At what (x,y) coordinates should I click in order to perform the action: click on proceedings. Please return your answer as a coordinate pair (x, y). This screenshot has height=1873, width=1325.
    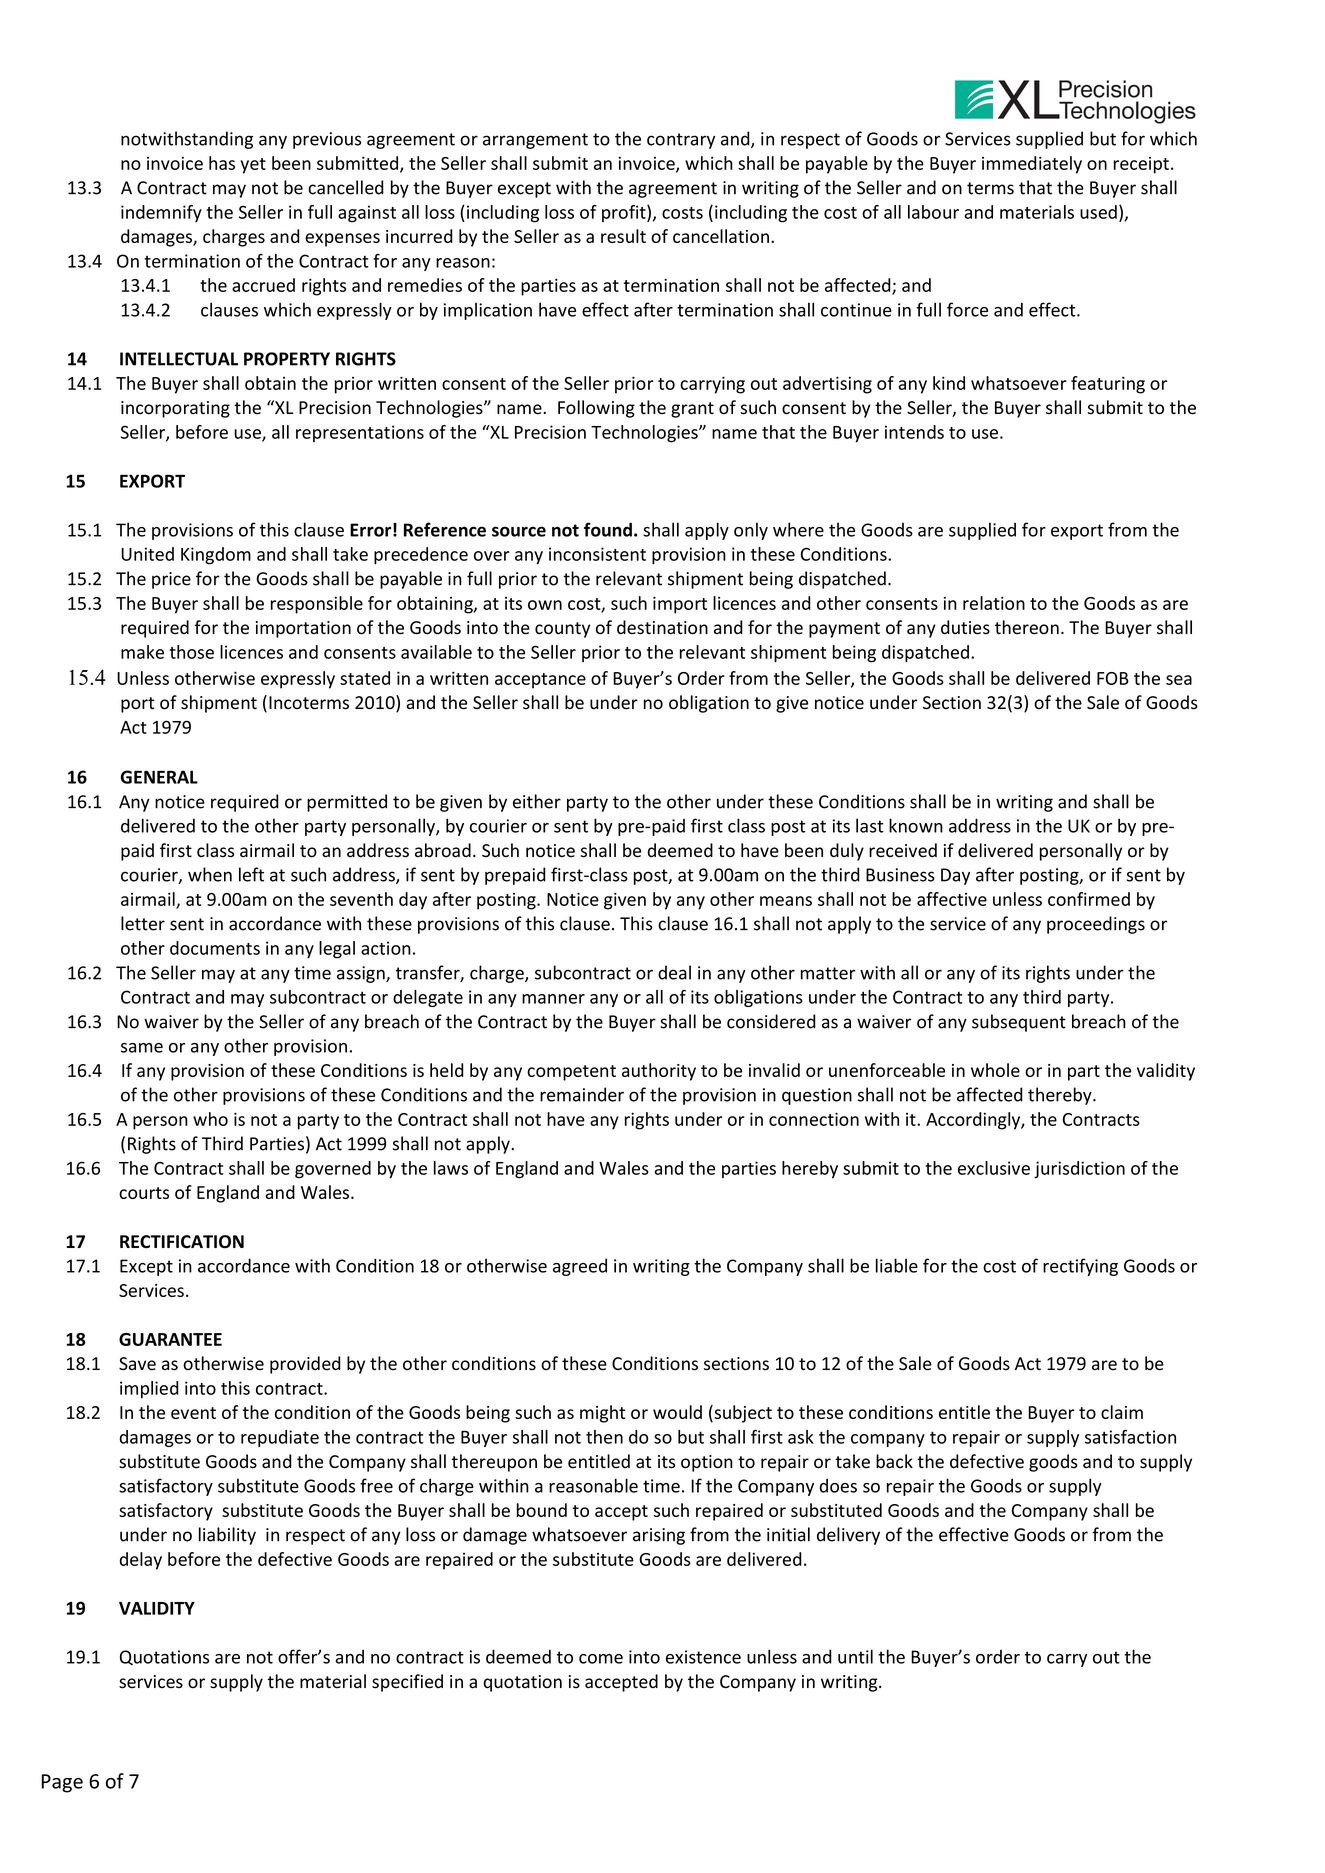
    Looking at the image, I should click on (1096, 925).
